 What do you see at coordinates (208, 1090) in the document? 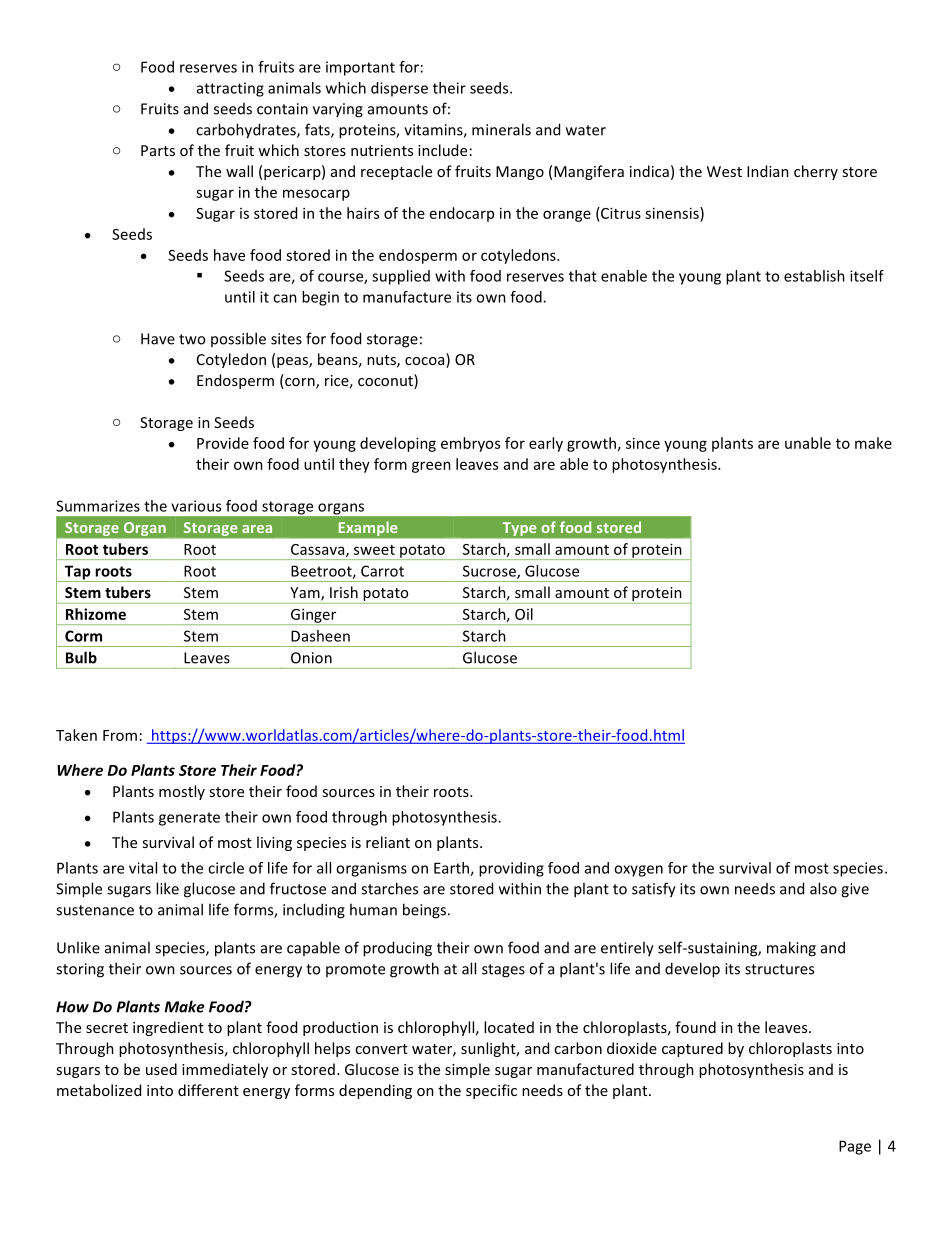
I see `different` at bounding box center [208, 1090].
